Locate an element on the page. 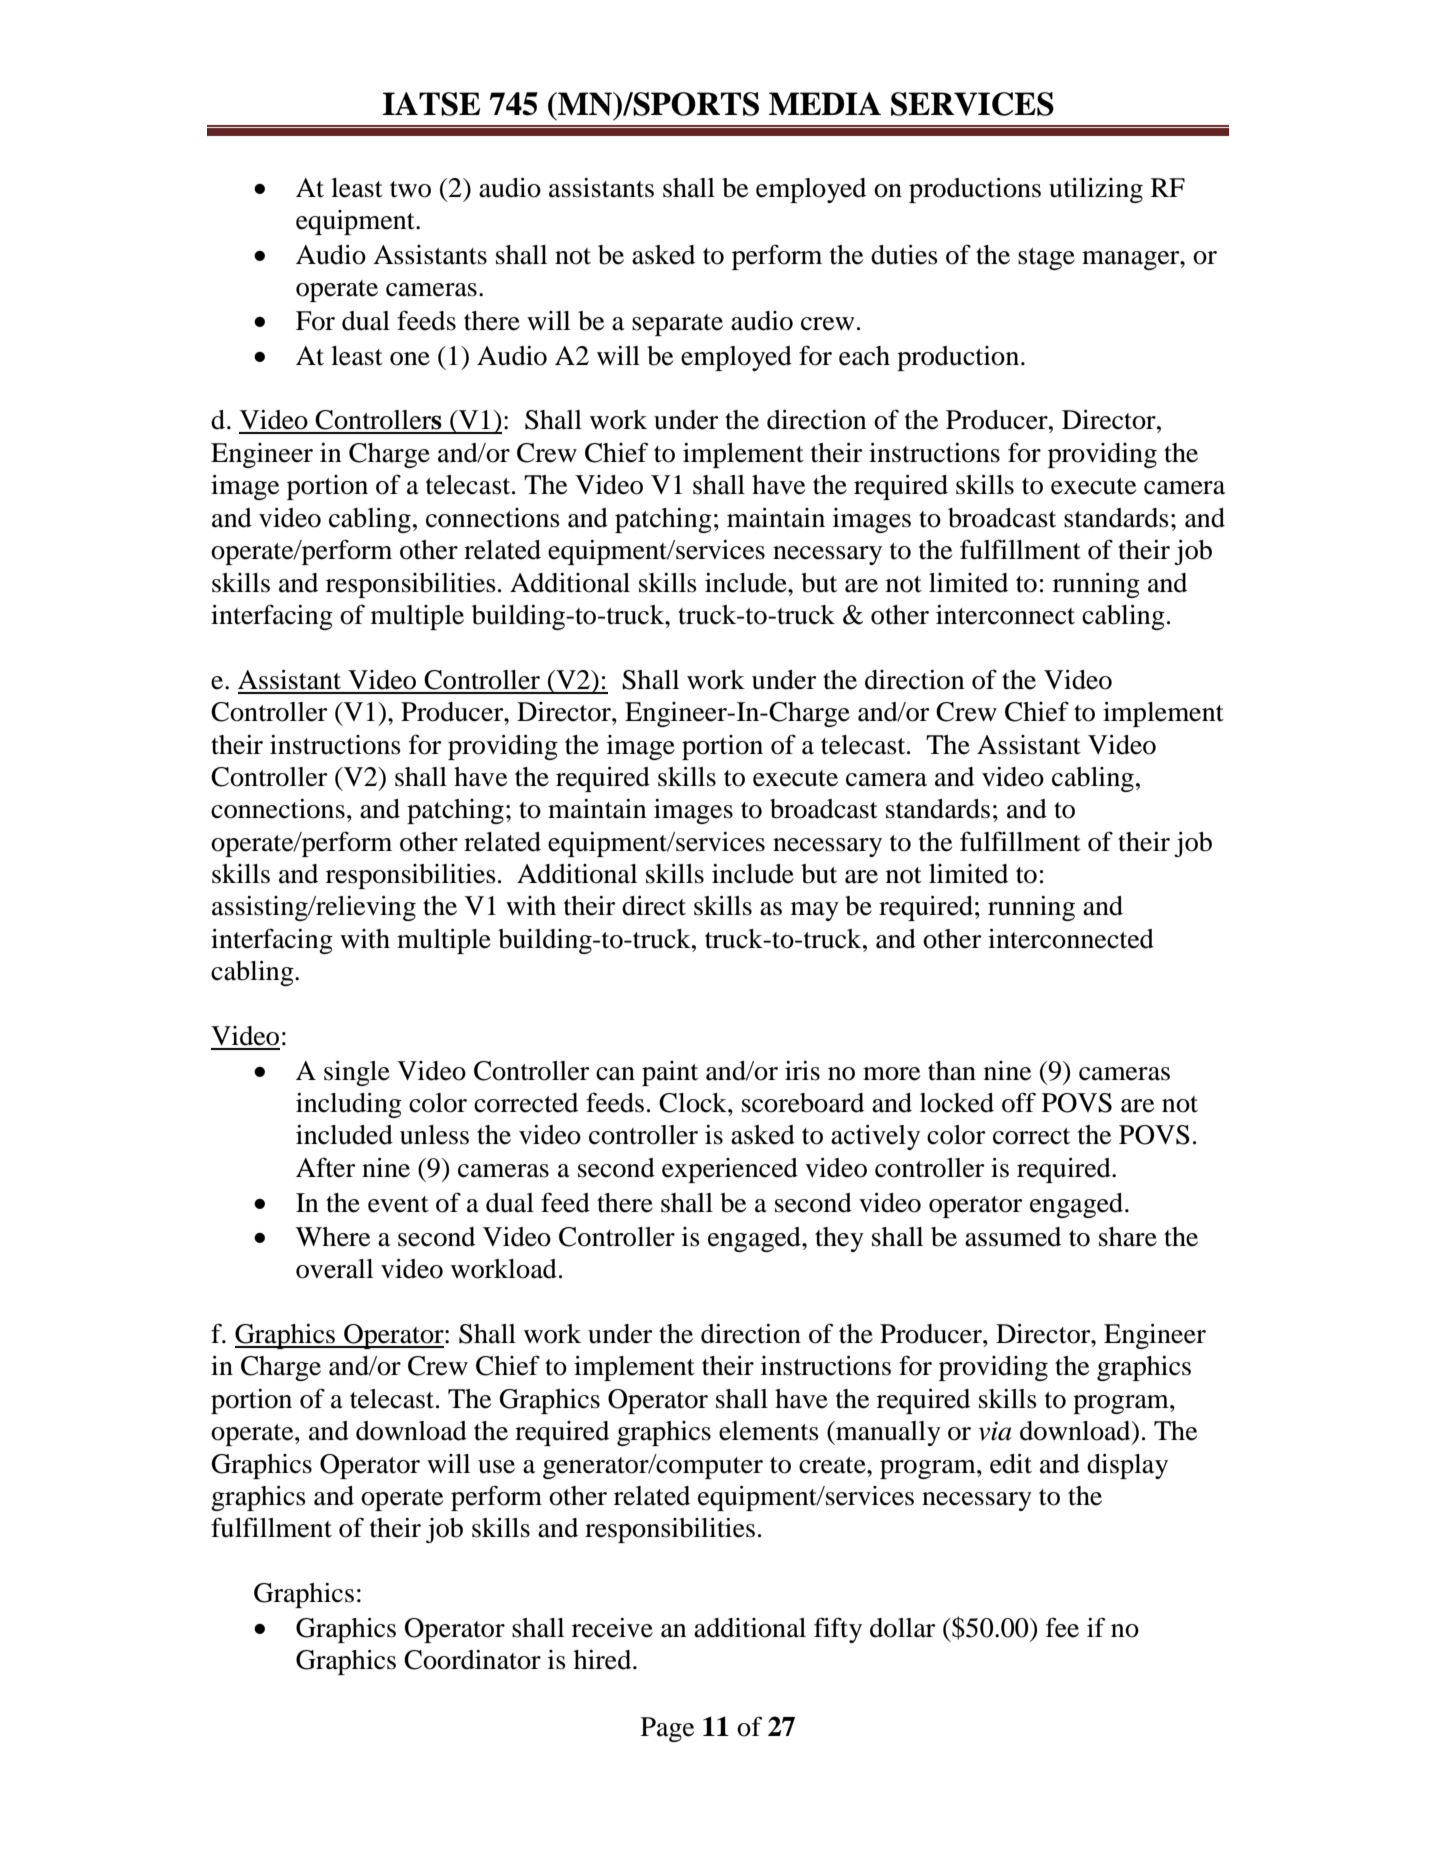 The height and width of the document is (1860, 1437). assumed is located at coordinates (1013, 1237).
